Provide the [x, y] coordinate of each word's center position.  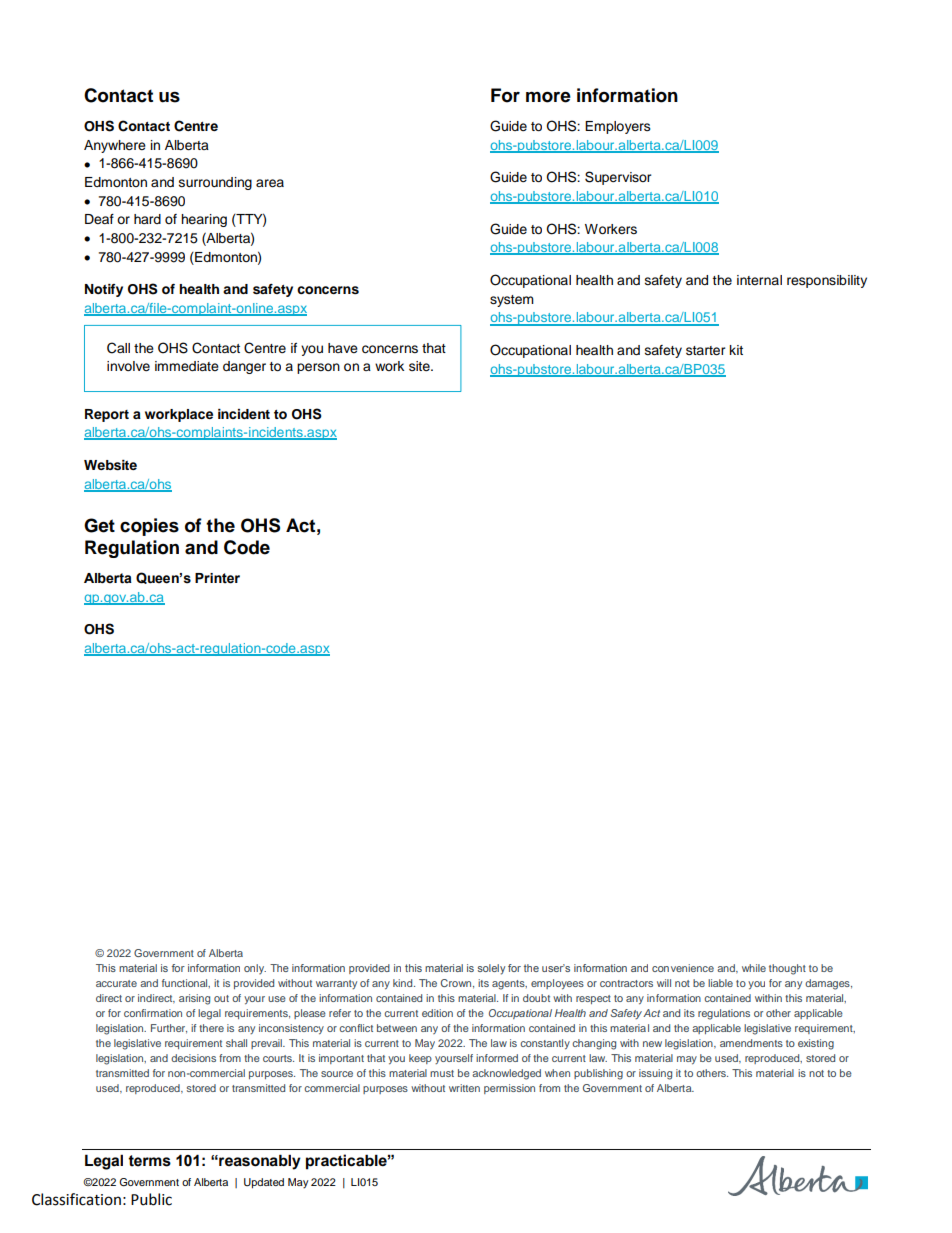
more [548, 97]
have [343, 348]
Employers [618, 127]
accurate [116, 983]
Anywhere [115, 146]
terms [149, 1161]
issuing [655, 1074]
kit [736, 350]
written [464, 1088]
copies [149, 527]
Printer [217, 578]
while [754, 968]
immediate [187, 366]
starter [706, 351]
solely [491, 969]
